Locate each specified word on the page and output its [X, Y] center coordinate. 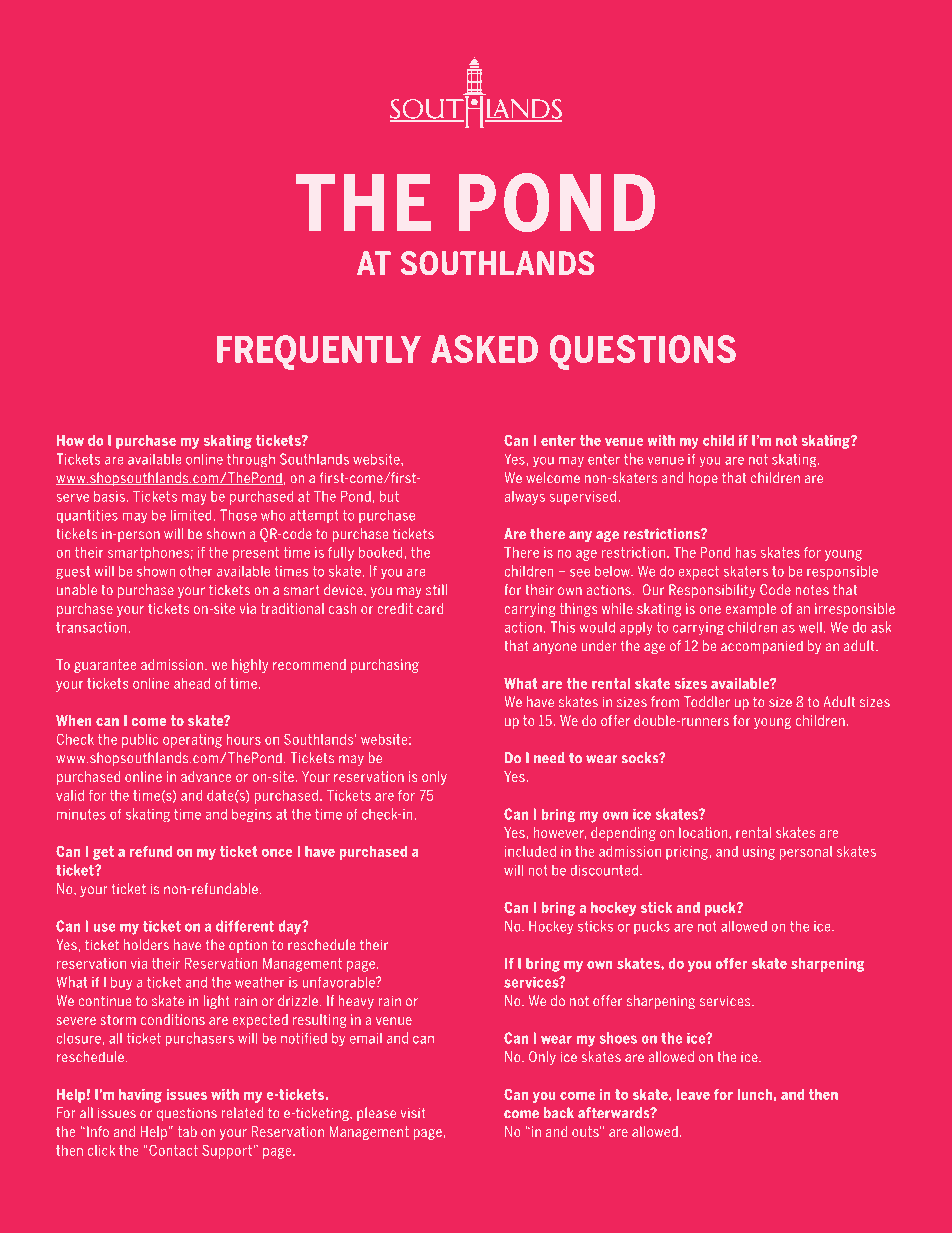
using [759, 853]
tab [187, 1131]
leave [693, 1094]
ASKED [484, 349]
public [140, 741]
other [196, 571]
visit [413, 1113]
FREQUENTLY [319, 352]
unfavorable [340, 982]
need [549, 757]
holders [146, 944]
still [436, 589]
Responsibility [712, 591]
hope [703, 479]
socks [641, 758]
